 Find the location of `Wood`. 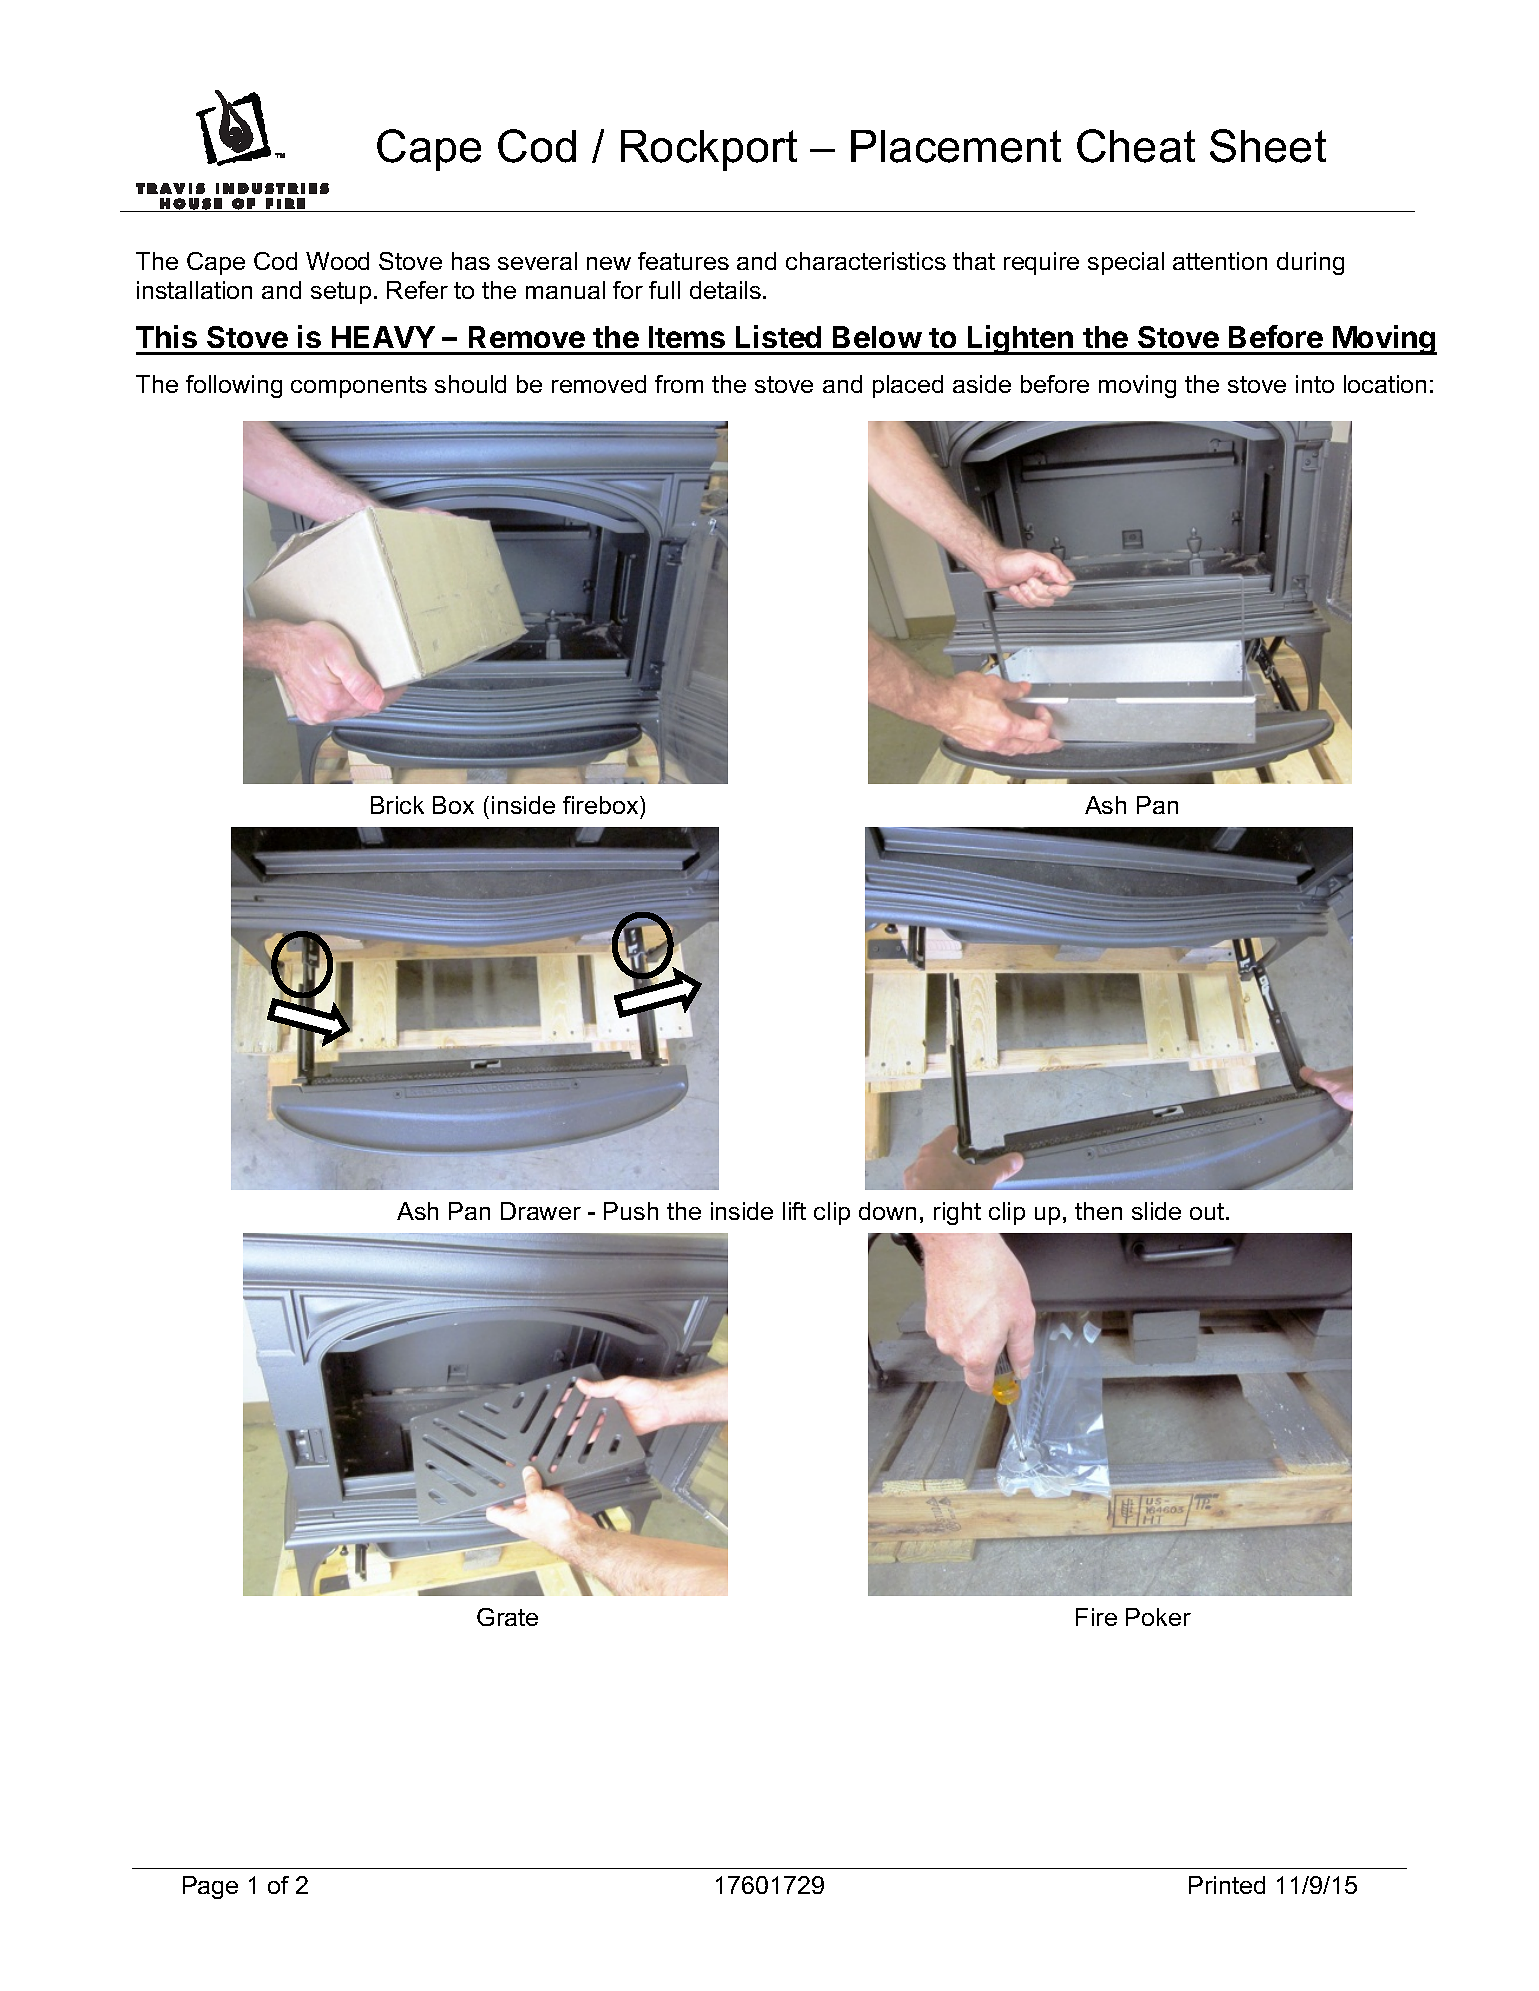

Wood is located at coordinates (337, 261).
